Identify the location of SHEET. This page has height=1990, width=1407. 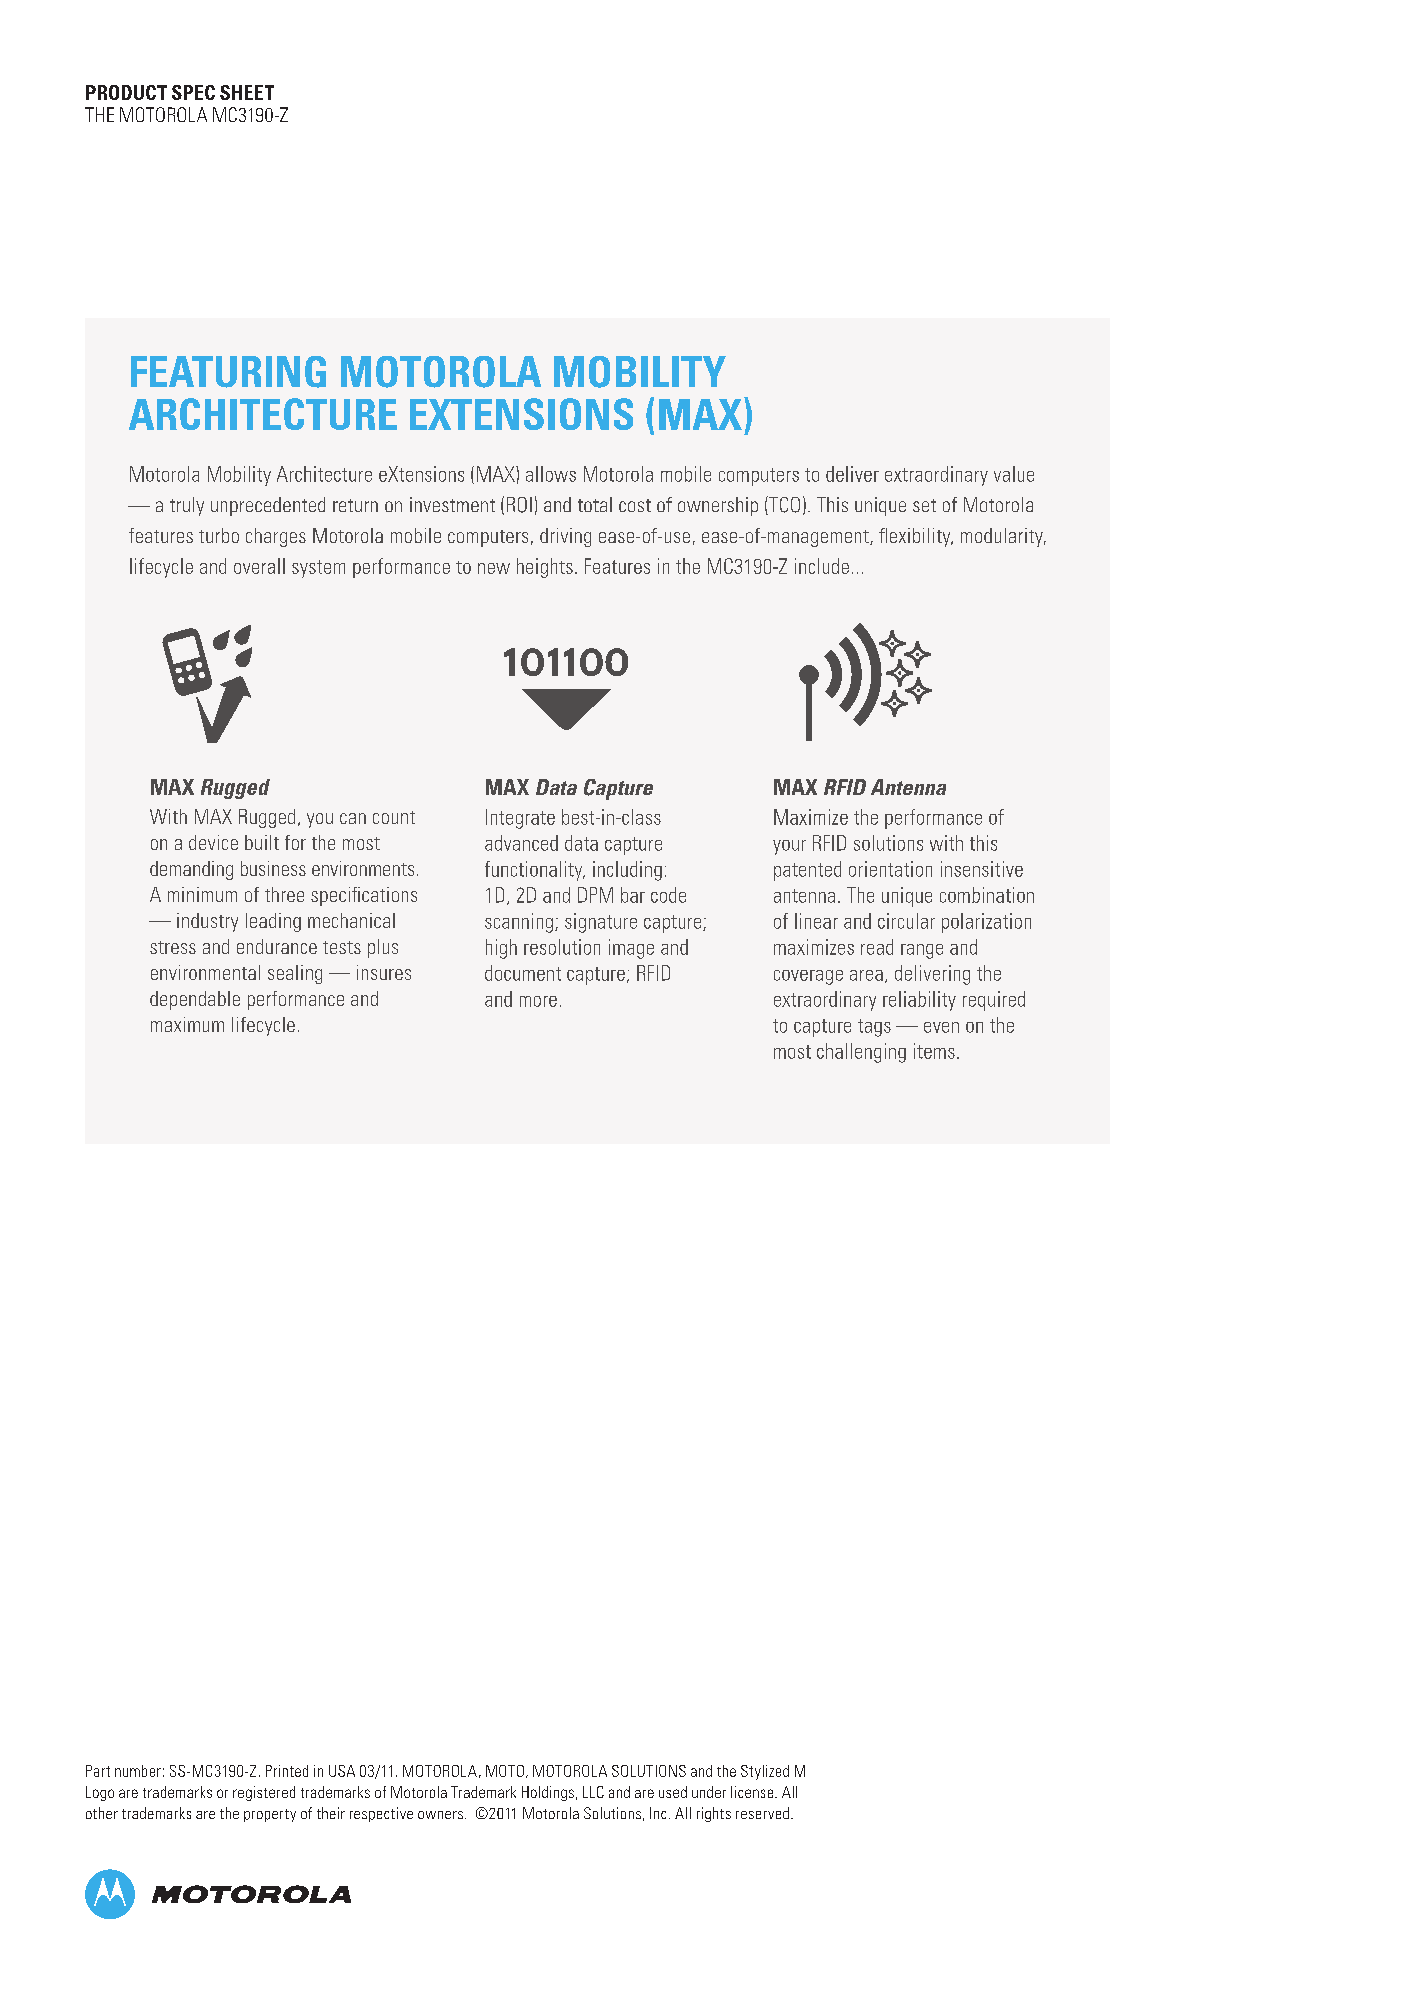
(247, 92).
